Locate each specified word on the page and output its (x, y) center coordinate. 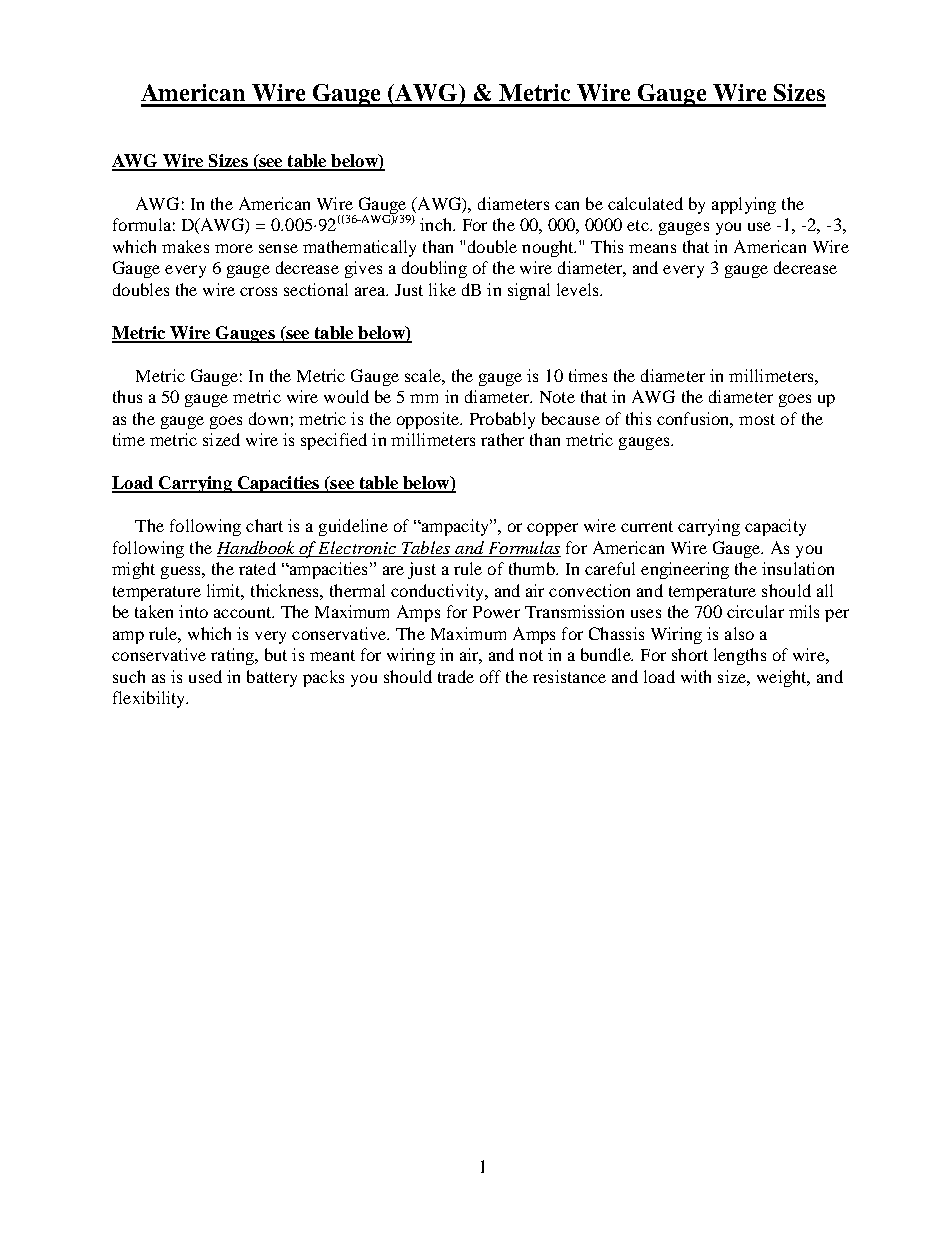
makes (185, 246)
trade (456, 676)
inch (437, 224)
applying (744, 205)
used (205, 676)
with (696, 676)
